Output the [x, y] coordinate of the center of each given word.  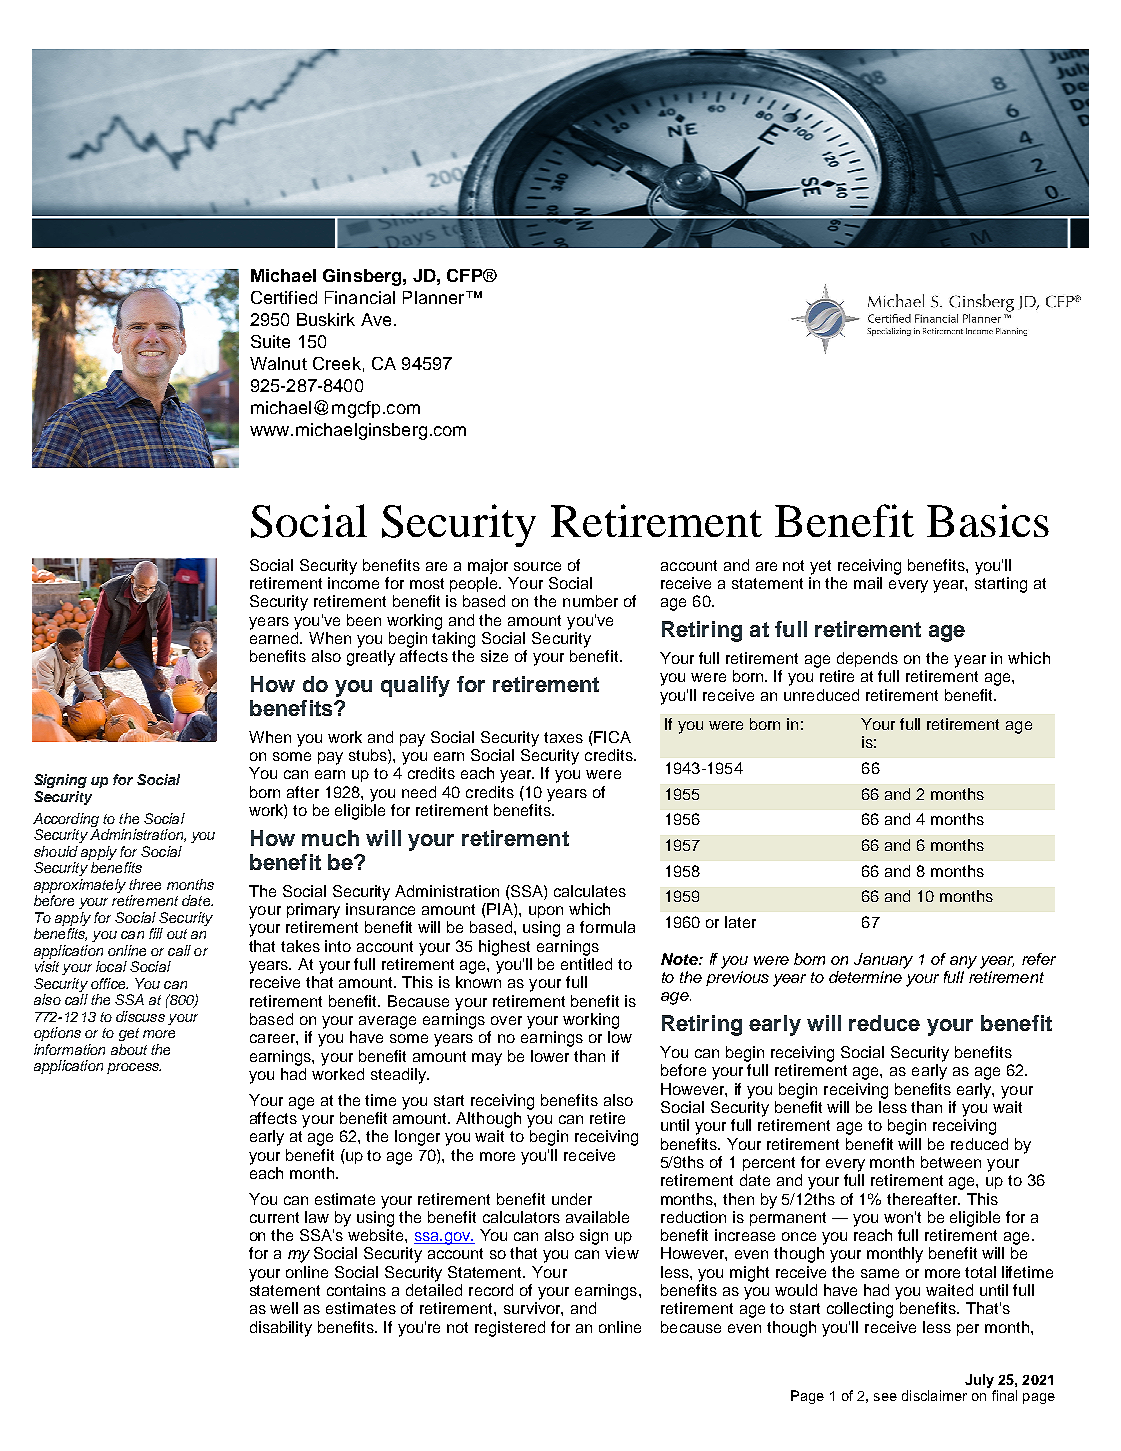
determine [865, 977]
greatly [371, 658]
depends [867, 659]
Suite [270, 341]
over [506, 1020]
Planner [435, 297]
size [494, 656]
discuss [140, 1016]
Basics [988, 520]
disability [281, 1329]
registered [510, 1329]
